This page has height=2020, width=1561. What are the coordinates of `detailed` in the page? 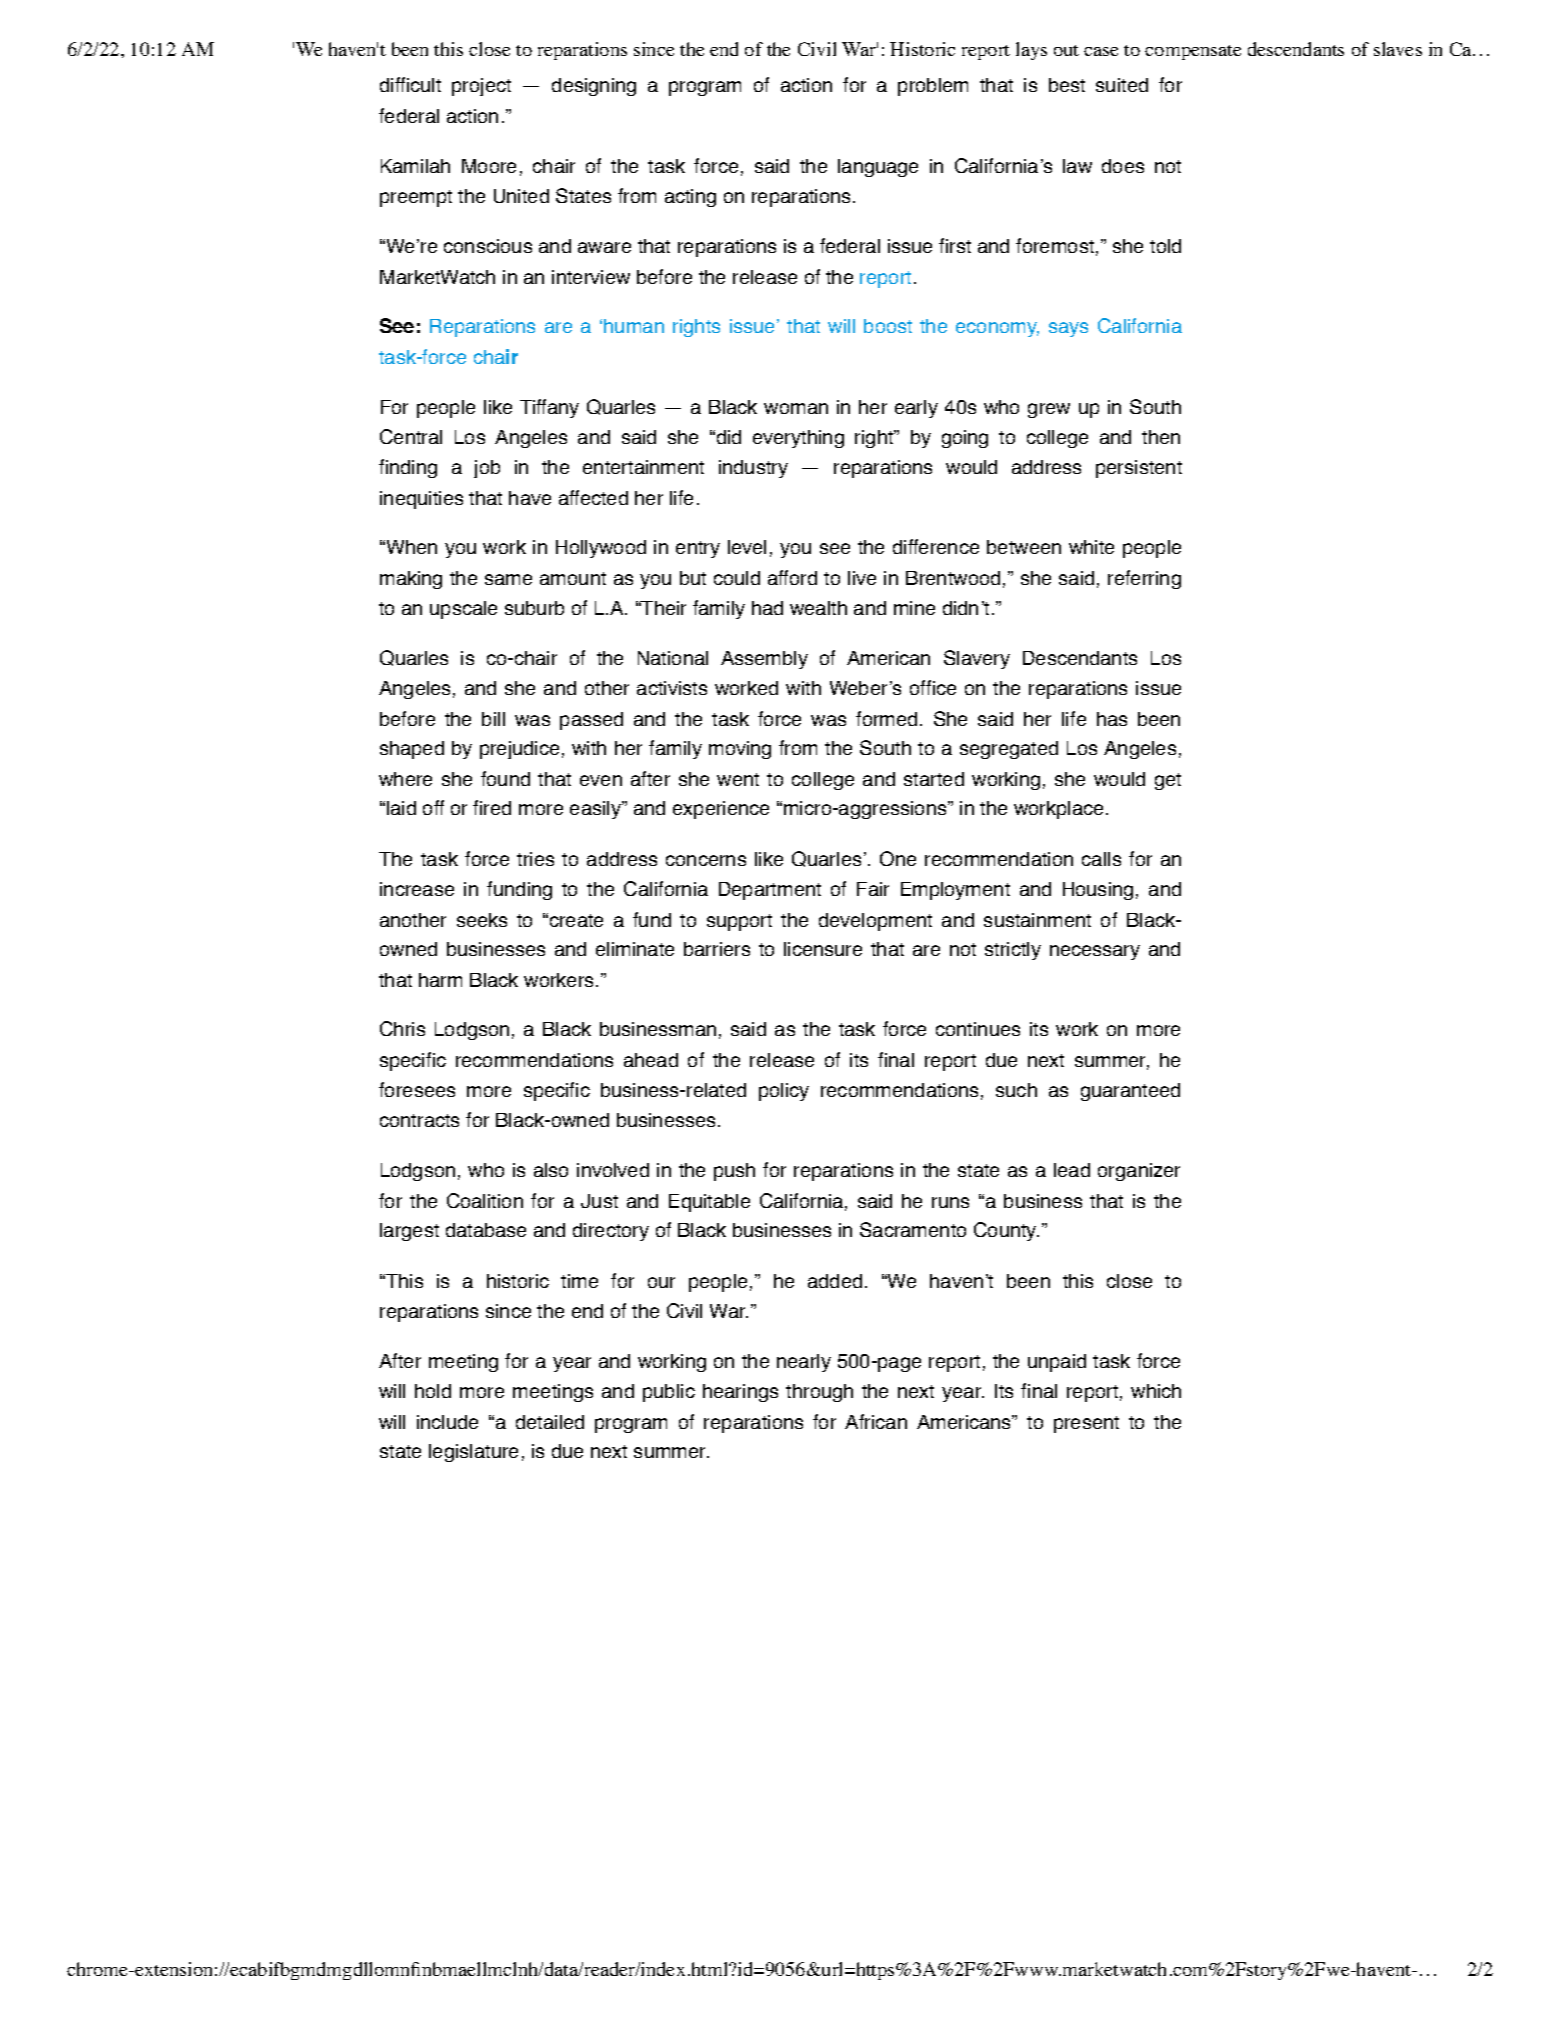 It's located at (550, 1422).
